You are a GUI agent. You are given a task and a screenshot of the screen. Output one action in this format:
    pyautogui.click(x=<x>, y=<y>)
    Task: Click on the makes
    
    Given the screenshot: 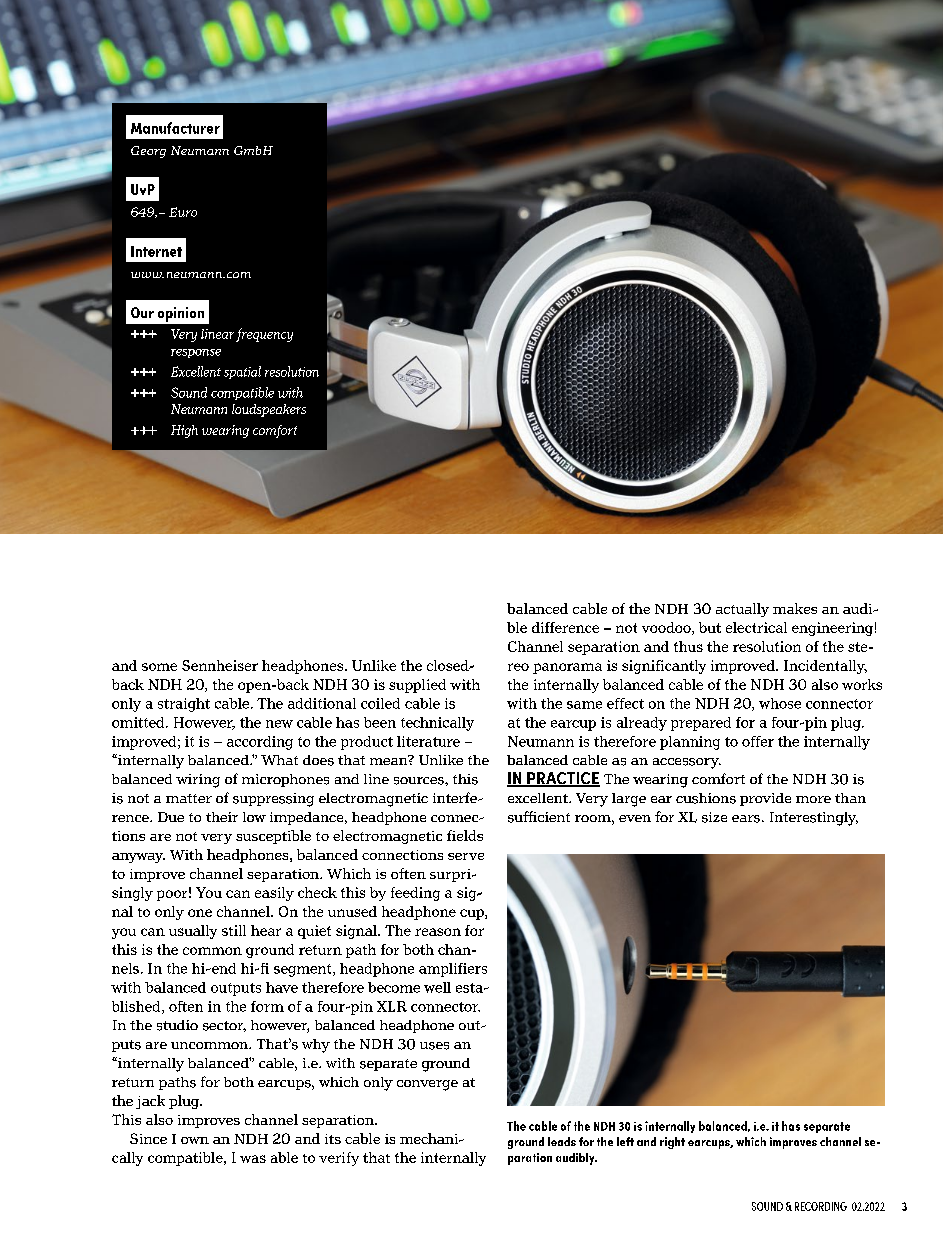 What is the action you would take?
    pyautogui.click(x=795, y=608)
